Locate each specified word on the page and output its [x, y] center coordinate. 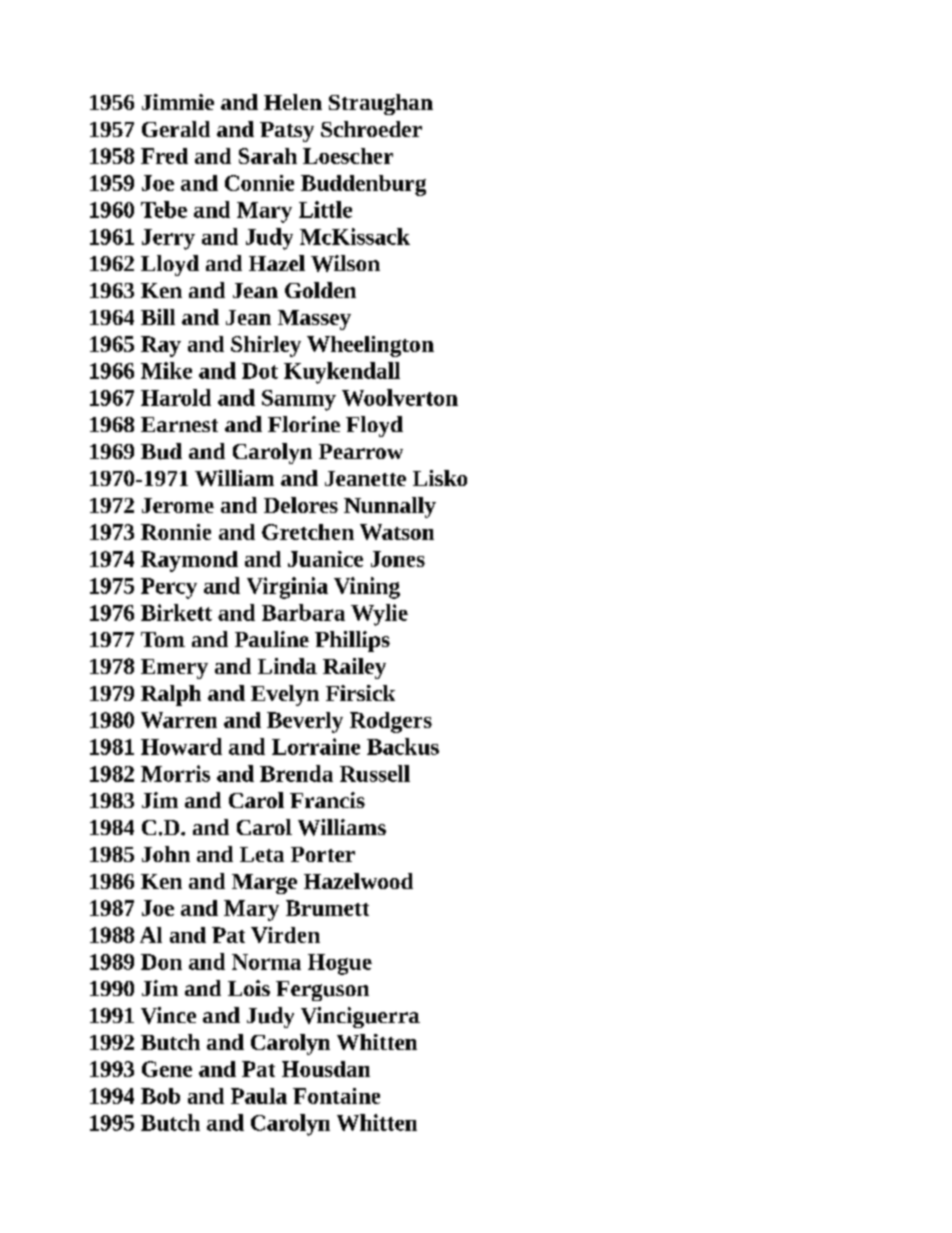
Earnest [179, 424]
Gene [167, 1069]
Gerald [176, 129]
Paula [259, 1096]
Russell [375, 773]
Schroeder [371, 129]
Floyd [374, 426]
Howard [181, 746]
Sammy [299, 400]
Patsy [287, 132]
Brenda [296, 773]
